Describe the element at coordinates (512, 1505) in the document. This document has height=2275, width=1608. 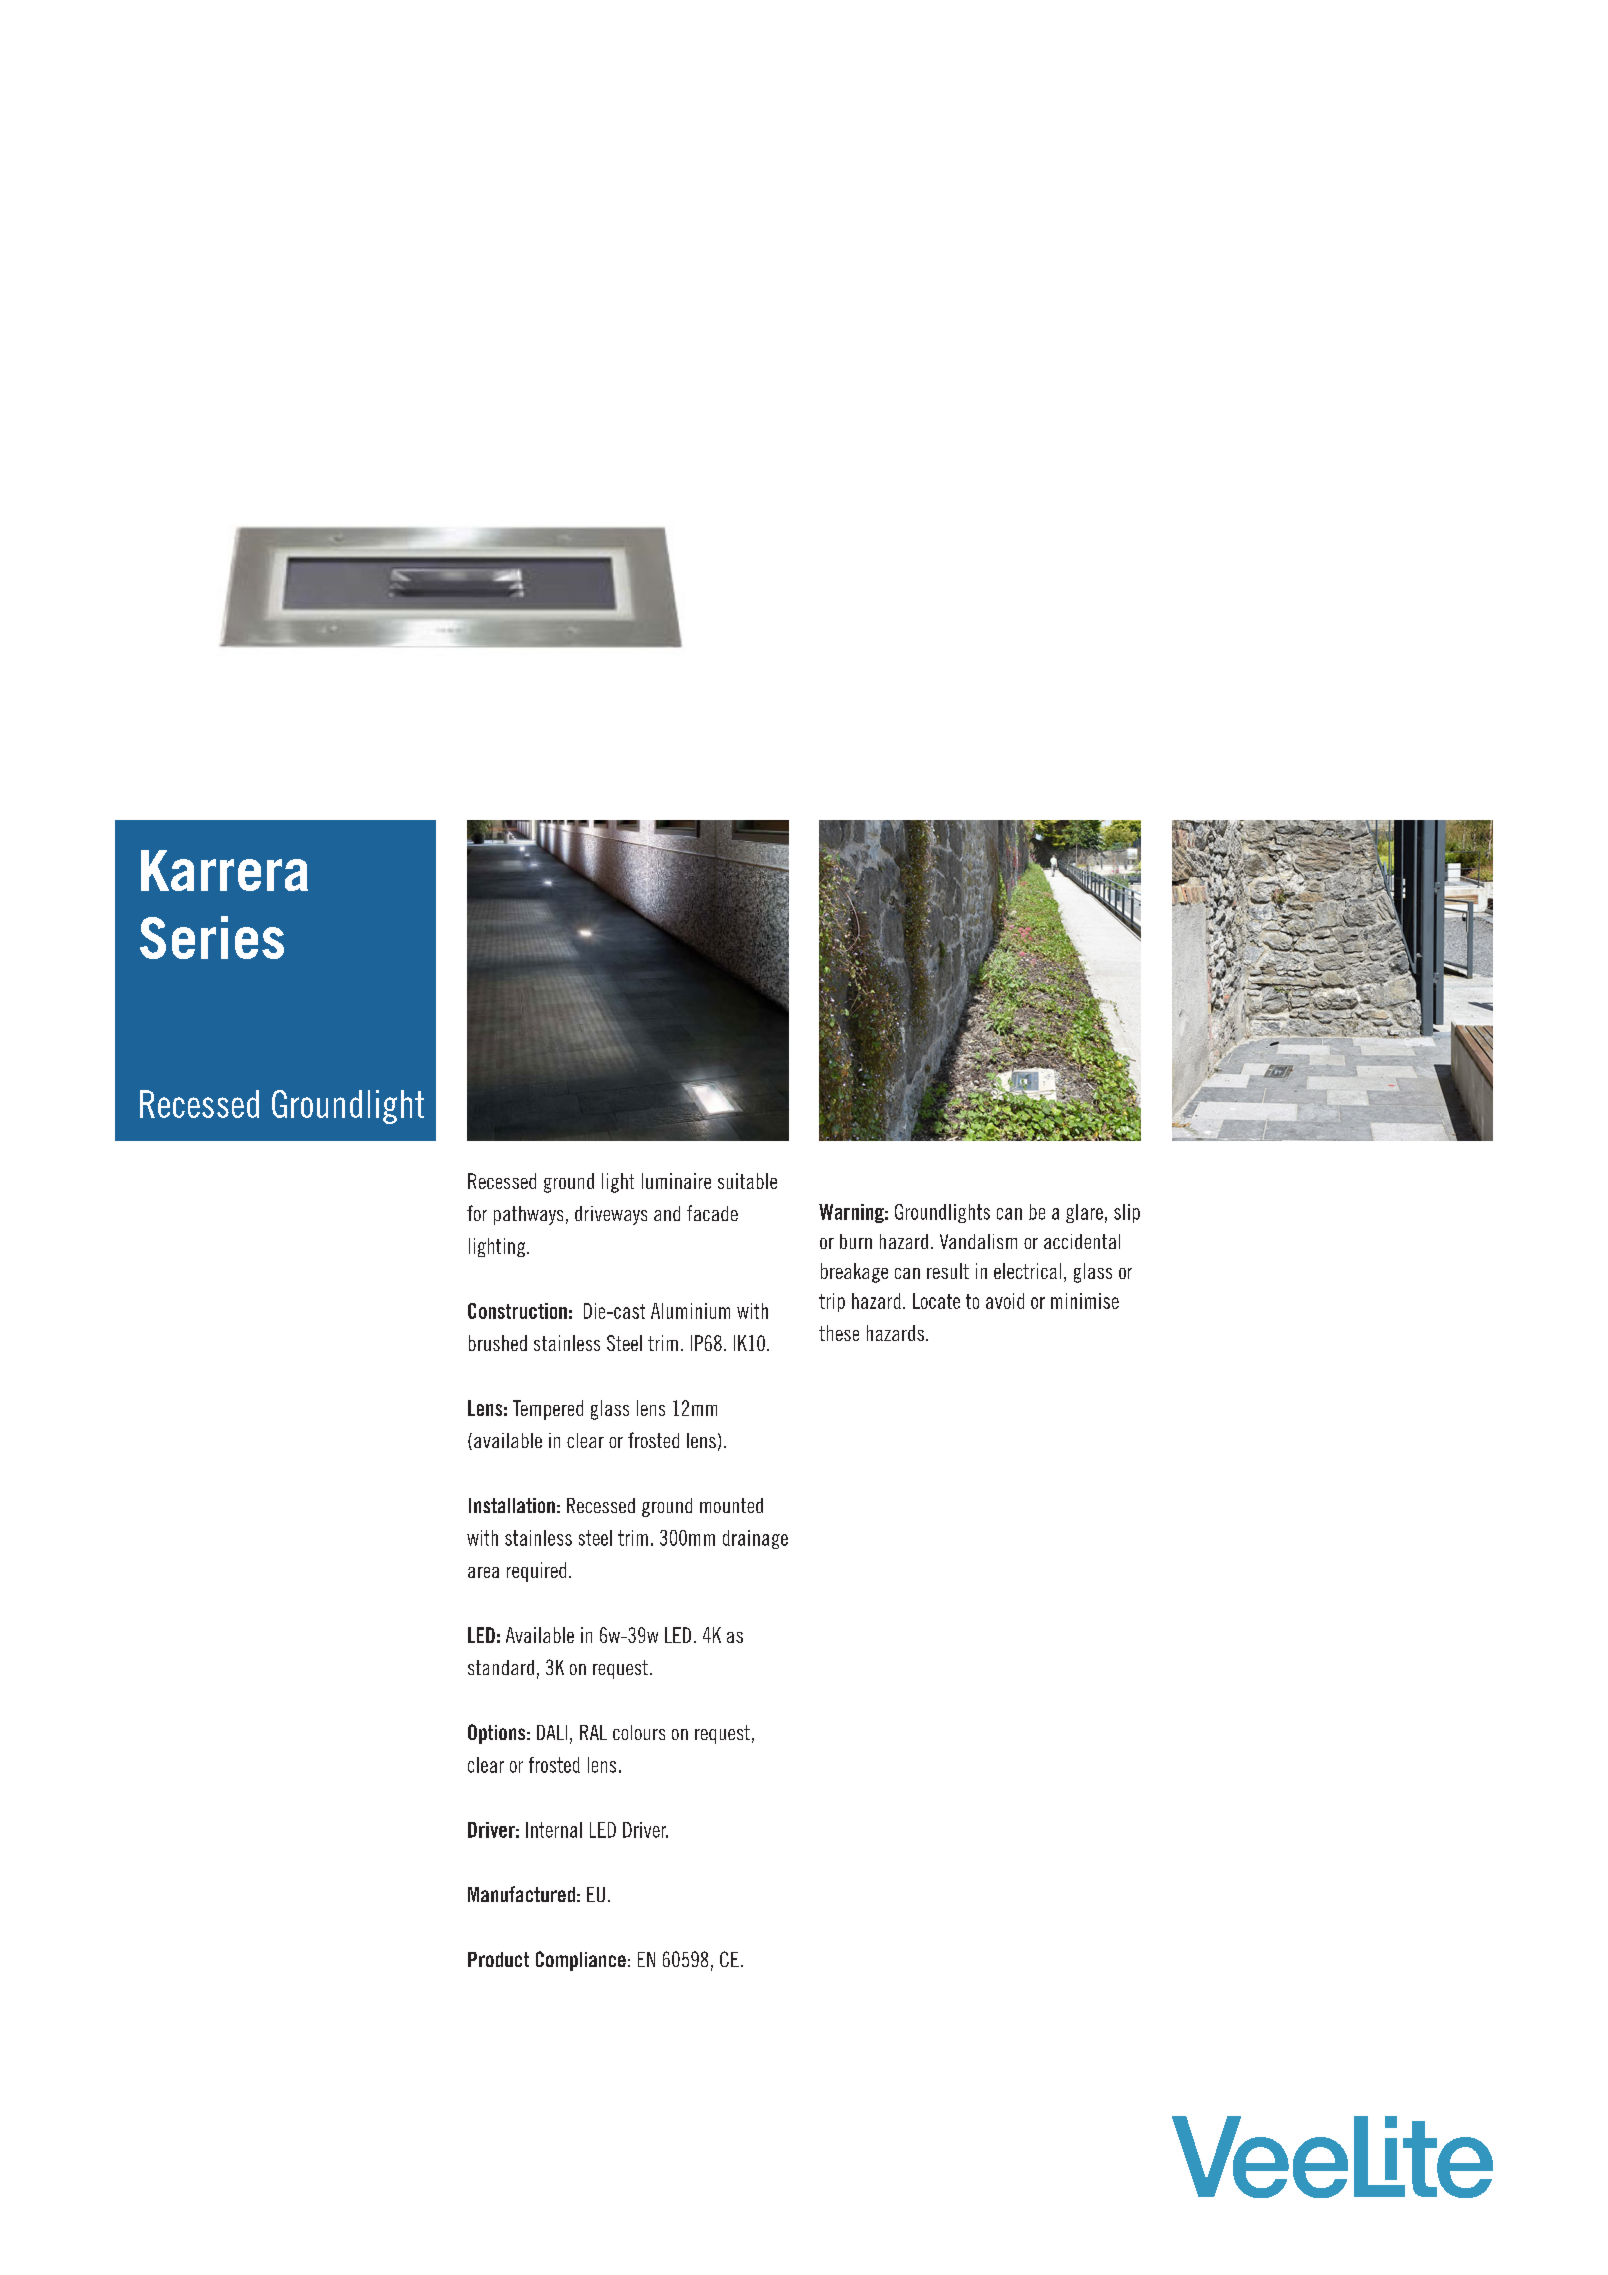
I see `Installation` at that location.
